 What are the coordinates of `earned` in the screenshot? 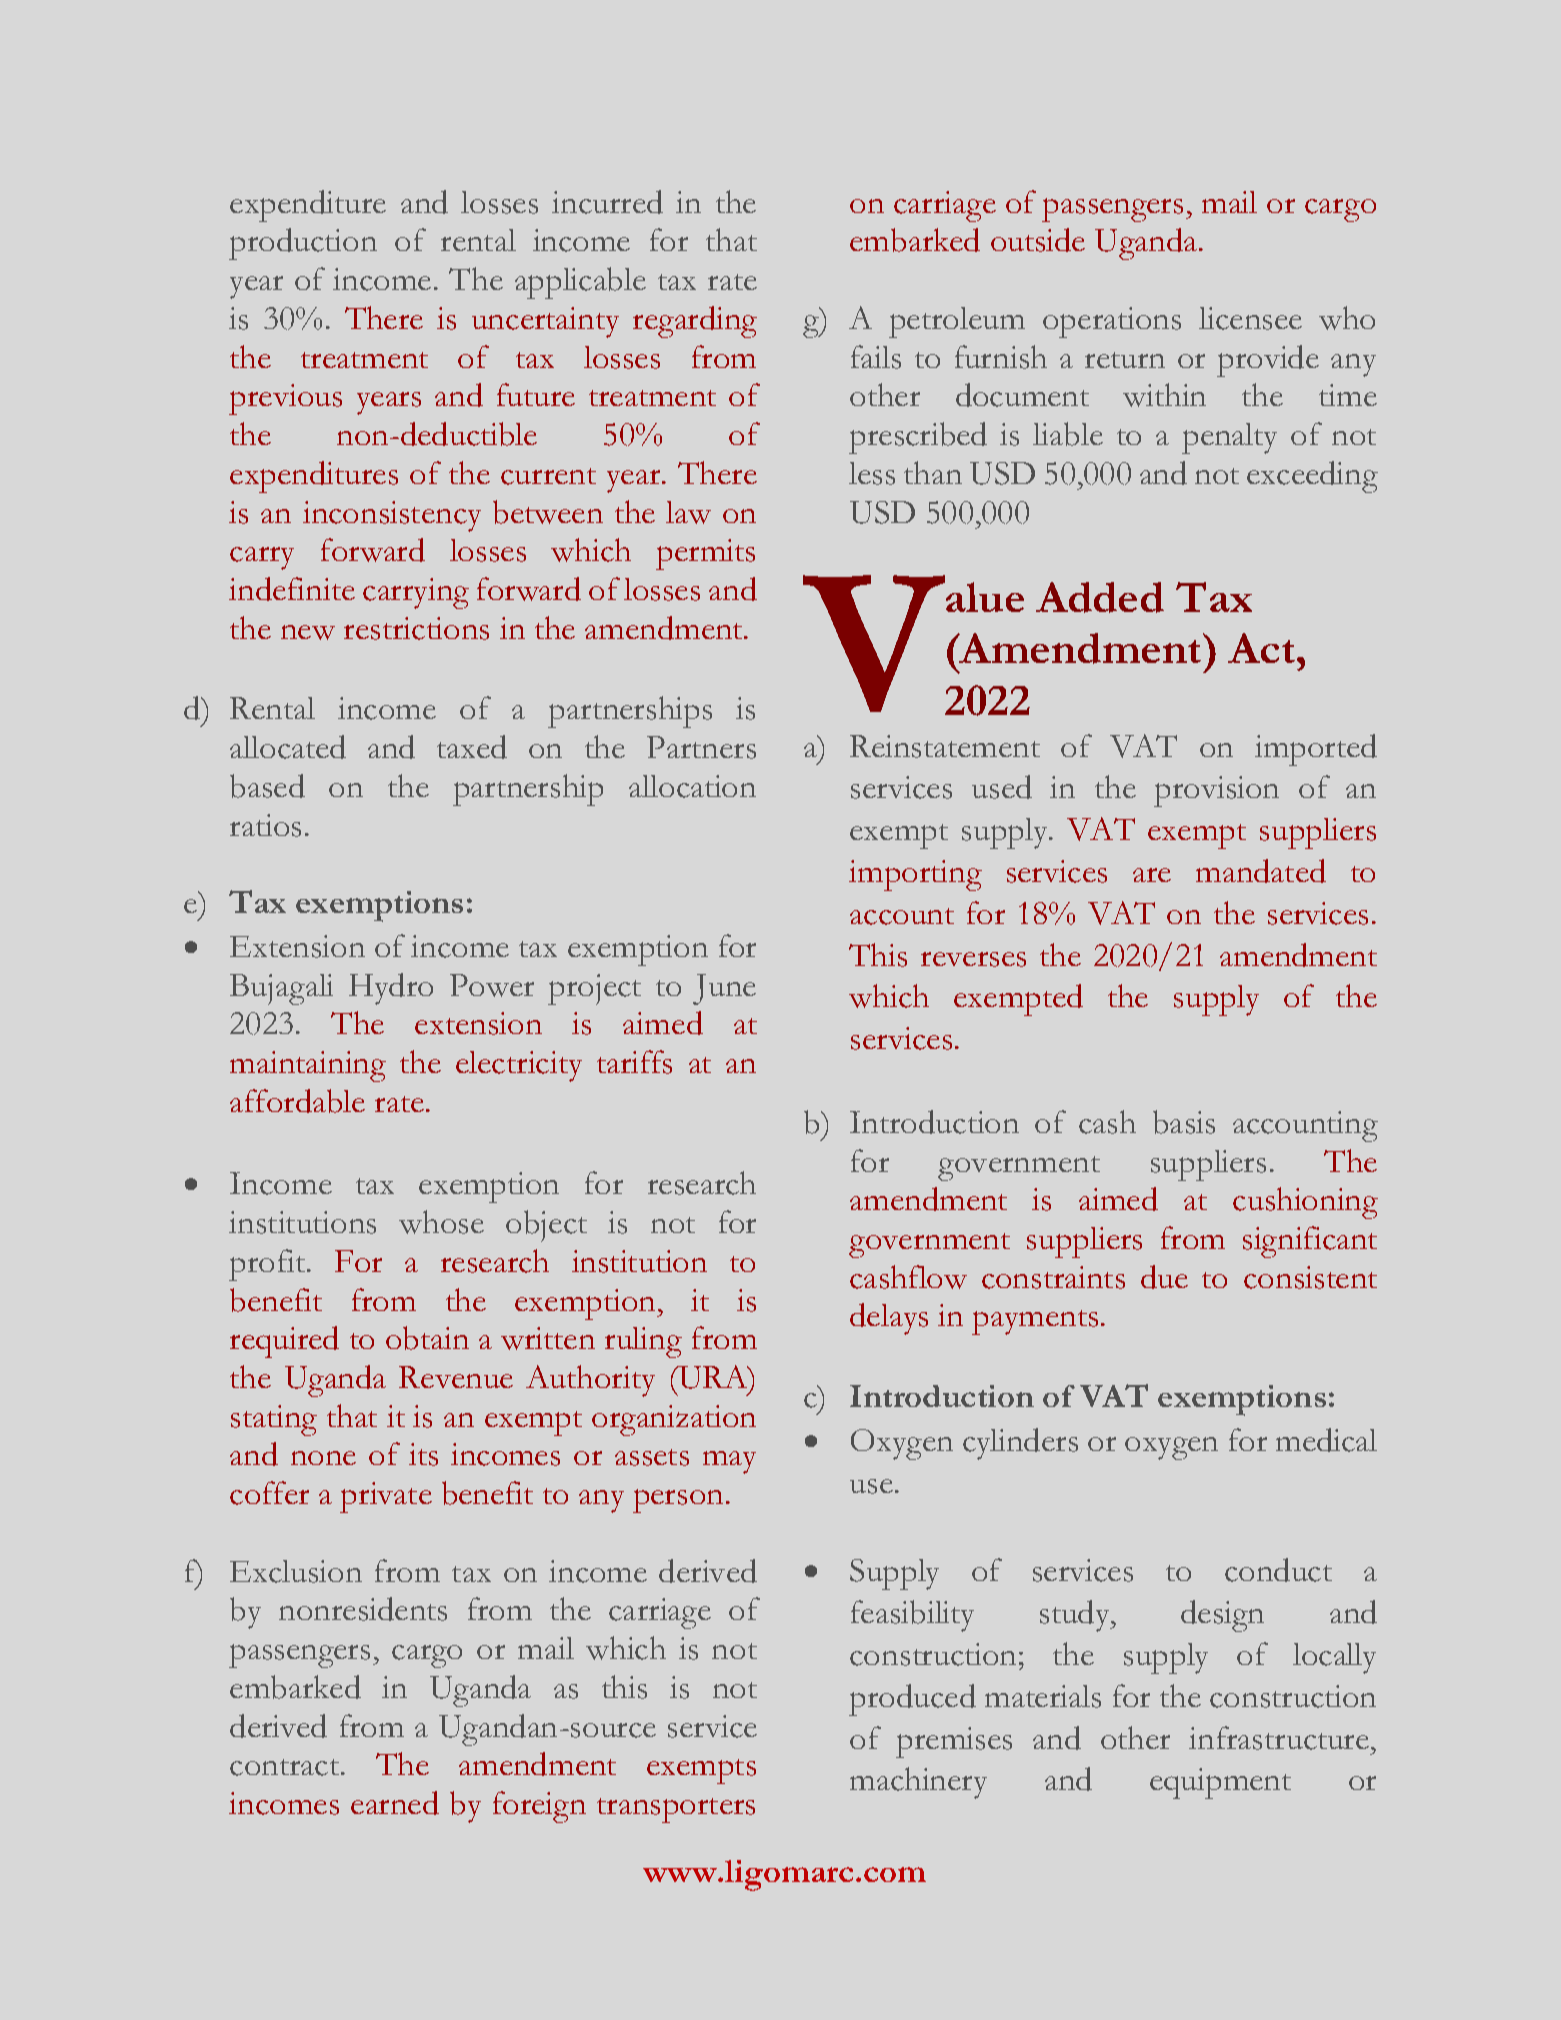 It's located at (395, 1803).
